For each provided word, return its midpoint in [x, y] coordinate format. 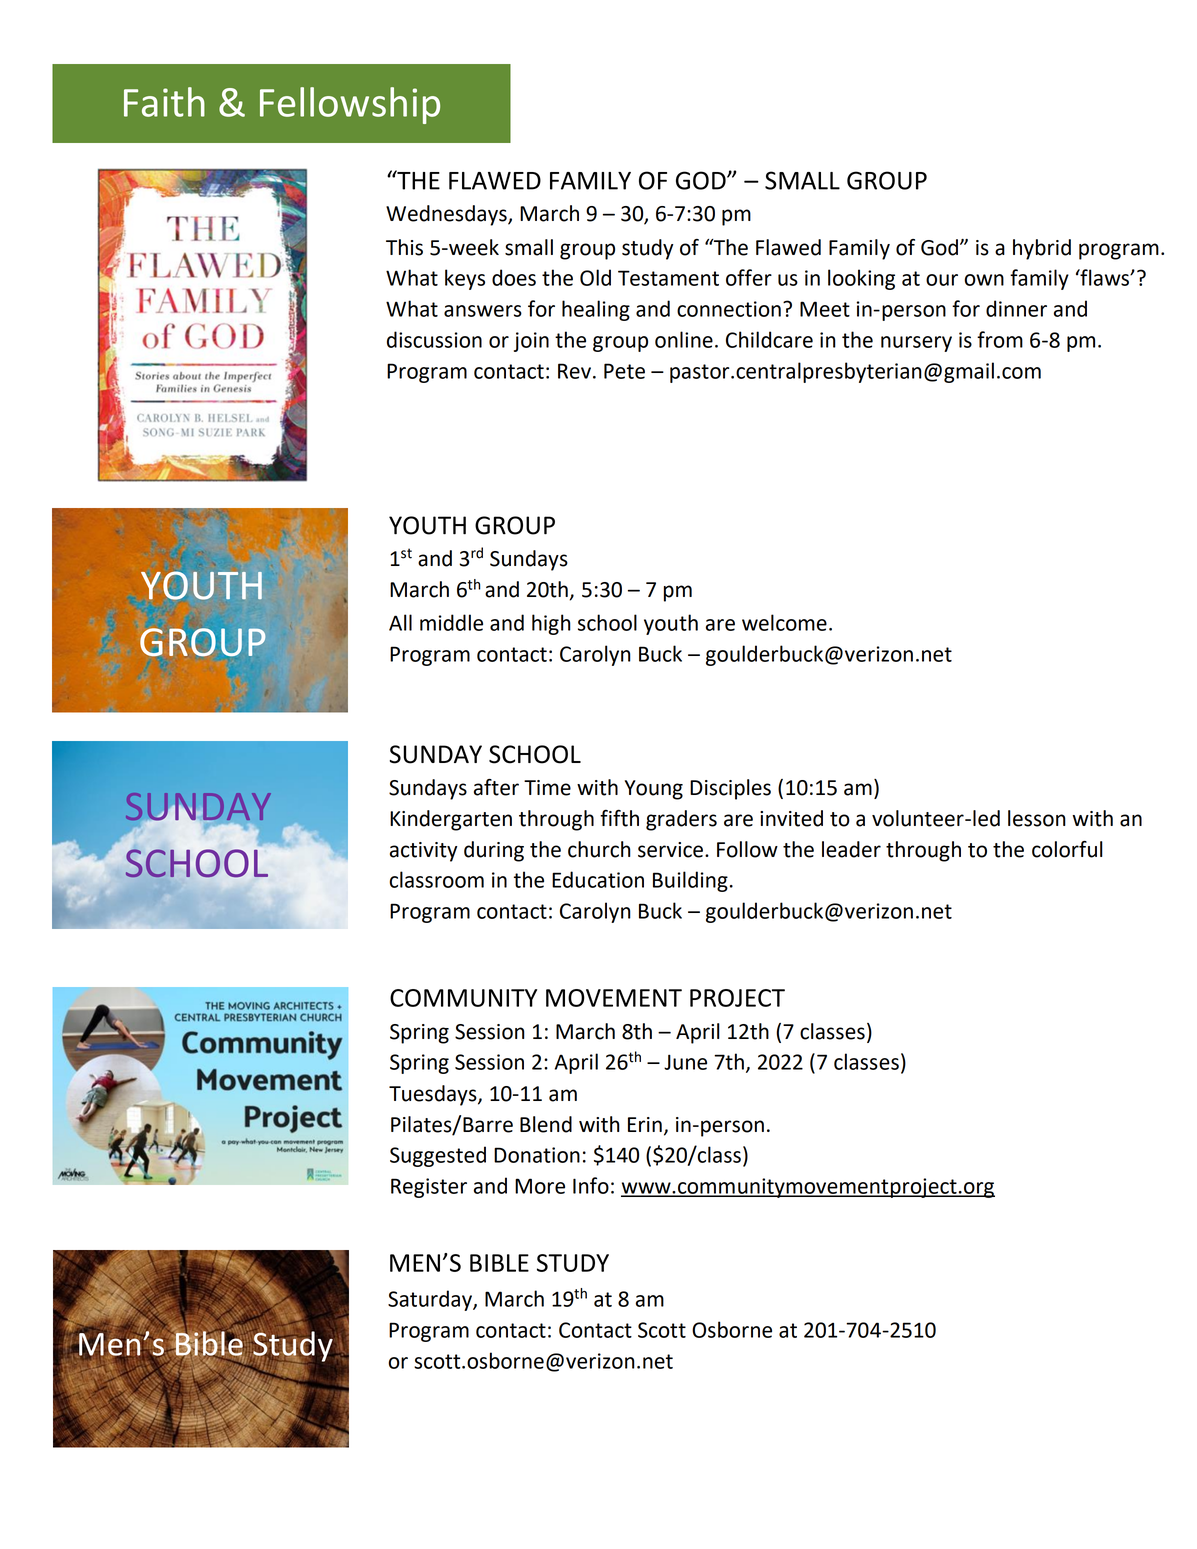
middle [451, 622]
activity [423, 852]
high [551, 624]
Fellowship [350, 105]
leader [851, 849]
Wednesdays [447, 215]
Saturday [431, 1300]
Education [598, 879]
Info [591, 1185]
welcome [784, 622]
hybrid [1042, 249]
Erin [645, 1124]
